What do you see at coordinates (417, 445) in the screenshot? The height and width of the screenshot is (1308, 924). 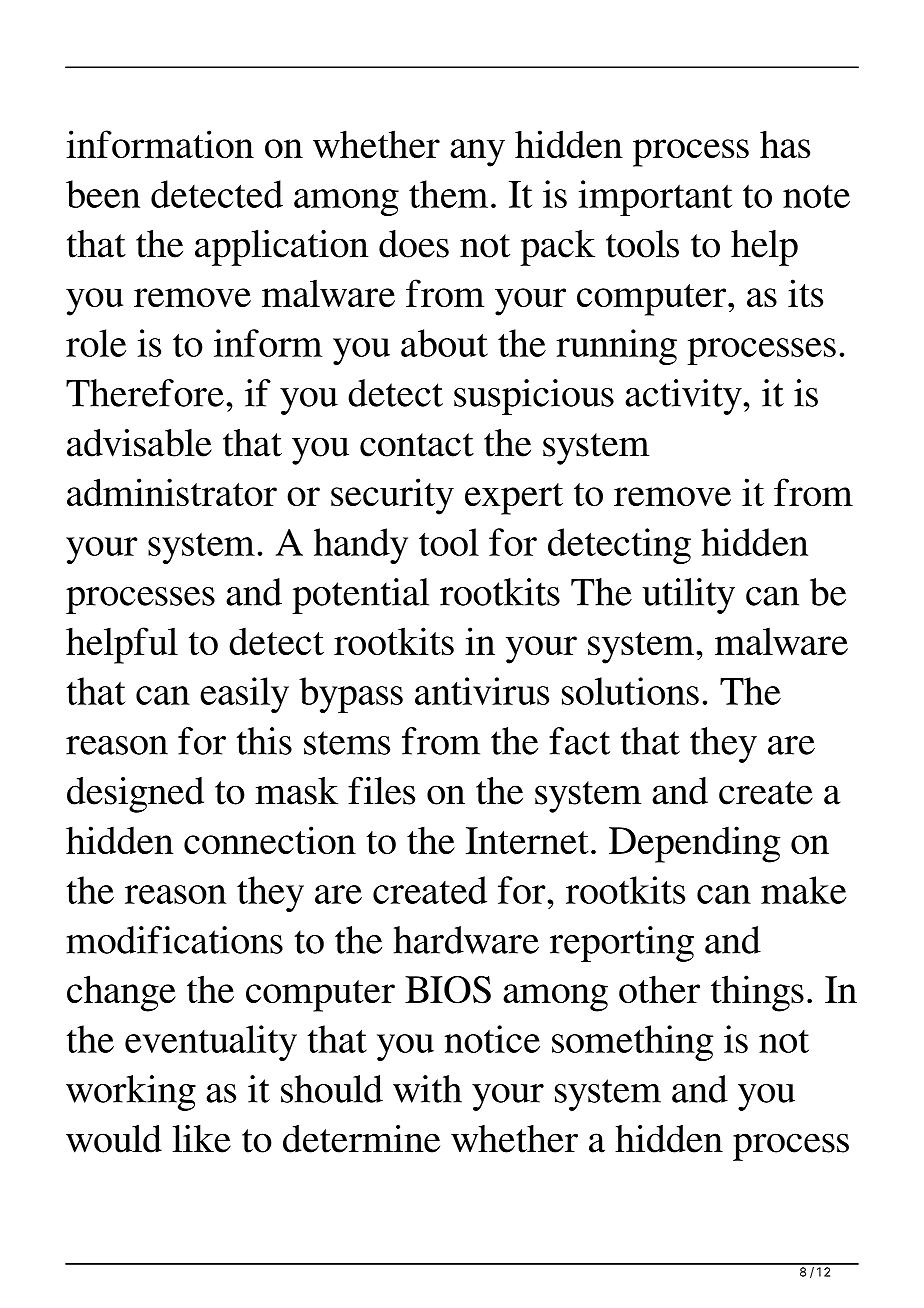 I see `contact` at bounding box center [417, 445].
